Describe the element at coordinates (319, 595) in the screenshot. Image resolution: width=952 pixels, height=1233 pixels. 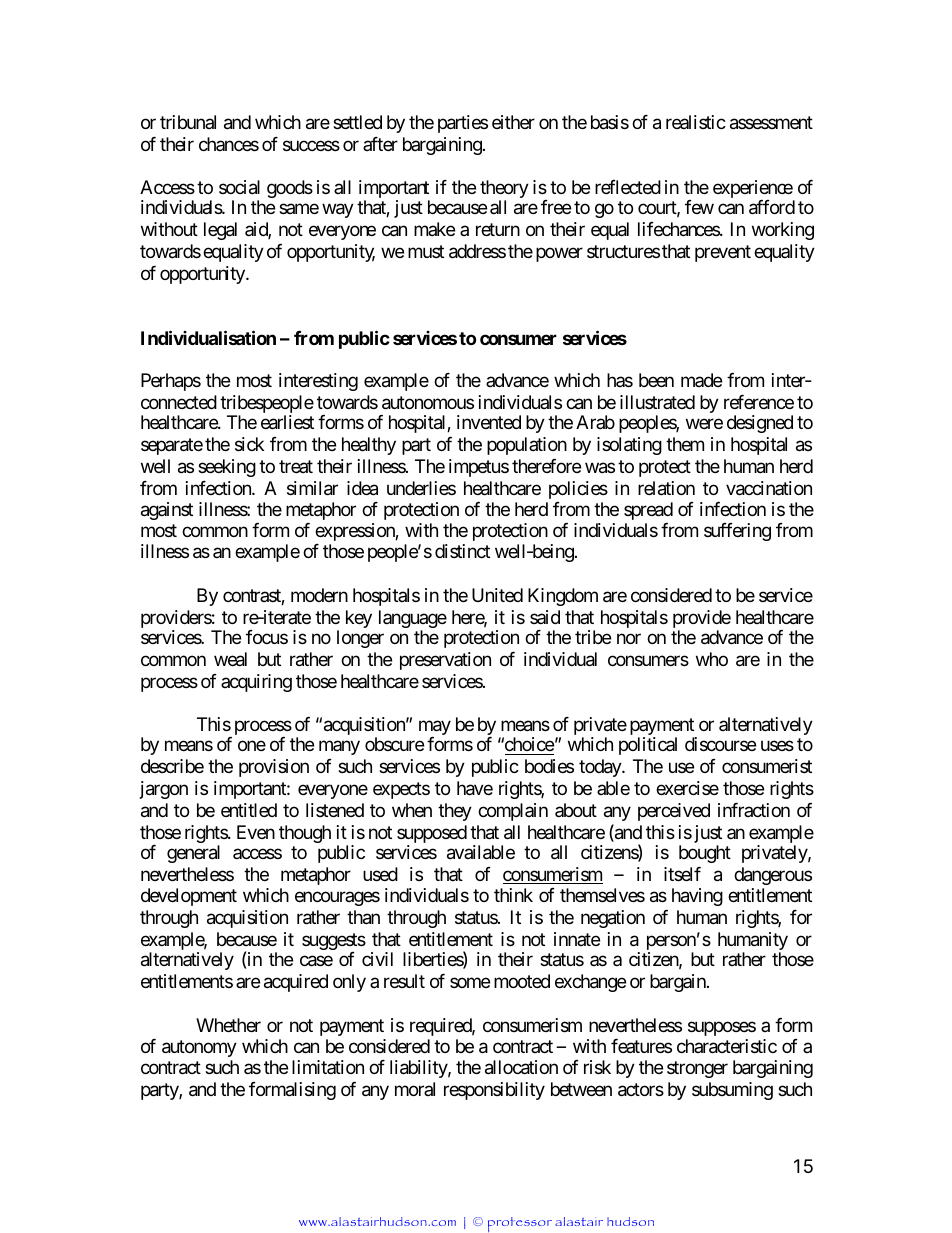
I see `modern` at that location.
